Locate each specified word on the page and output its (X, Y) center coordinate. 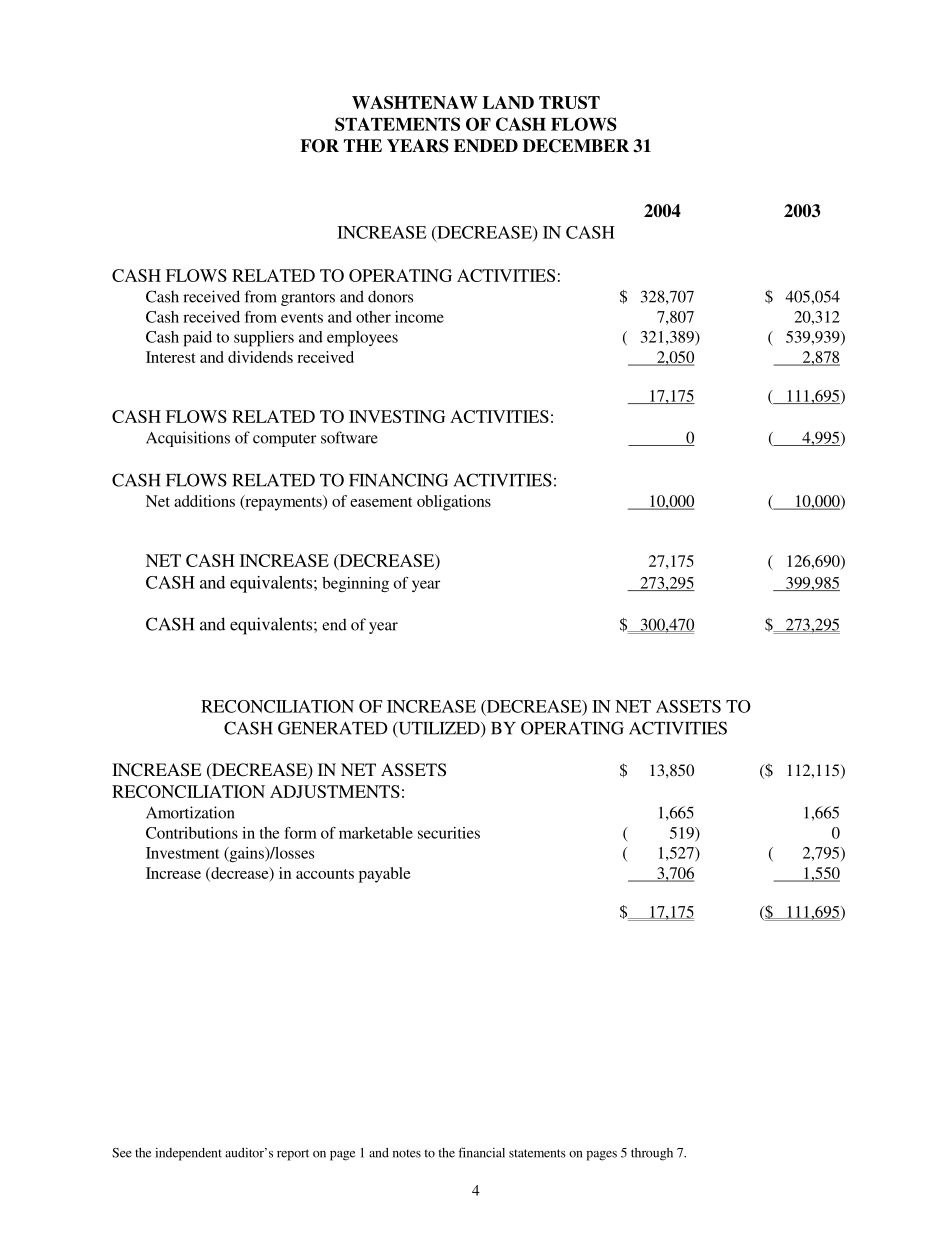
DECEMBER (576, 146)
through (652, 1154)
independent (188, 1154)
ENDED (486, 146)
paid (197, 339)
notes (407, 1153)
